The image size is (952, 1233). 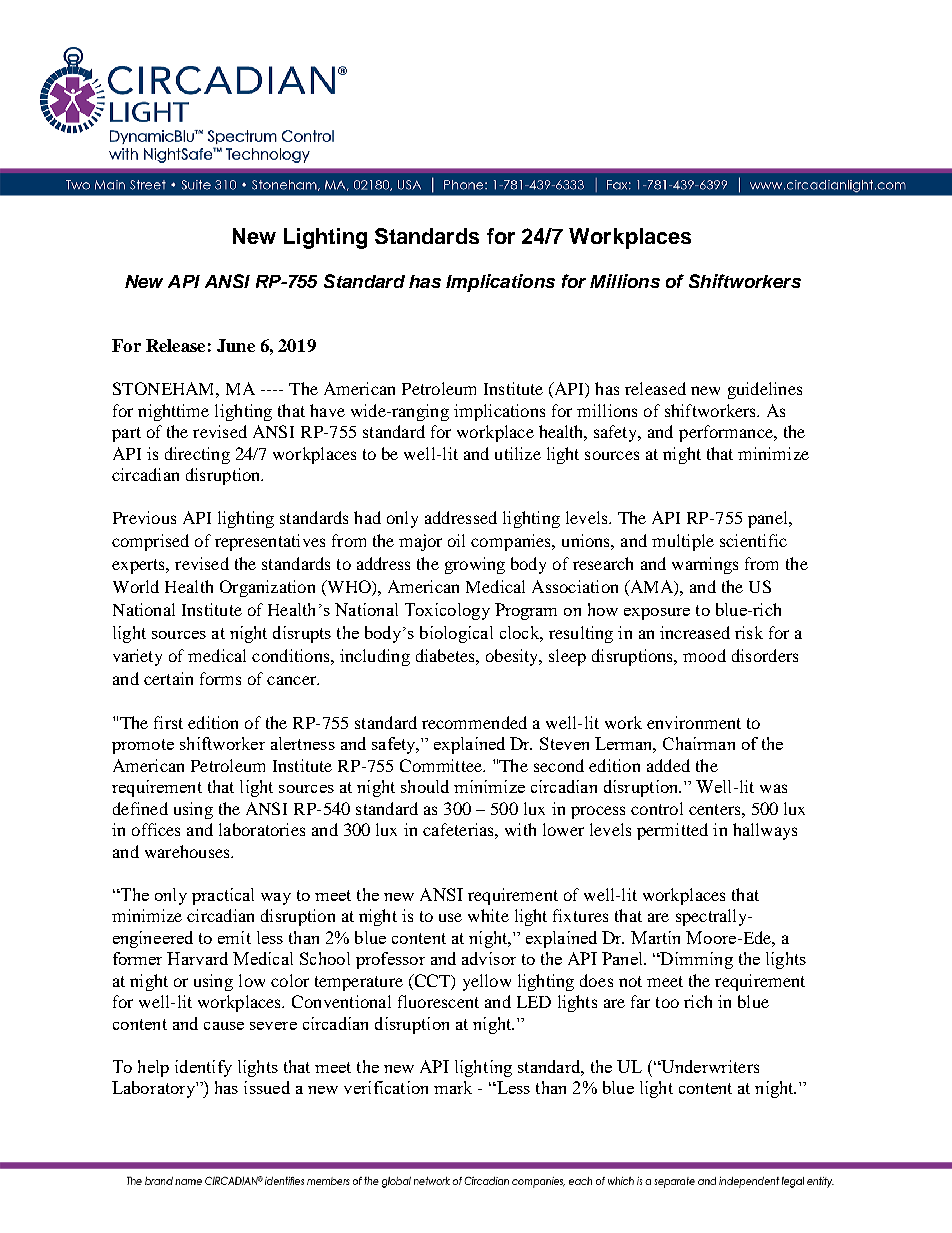 I want to click on June, so click(x=236, y=345).
